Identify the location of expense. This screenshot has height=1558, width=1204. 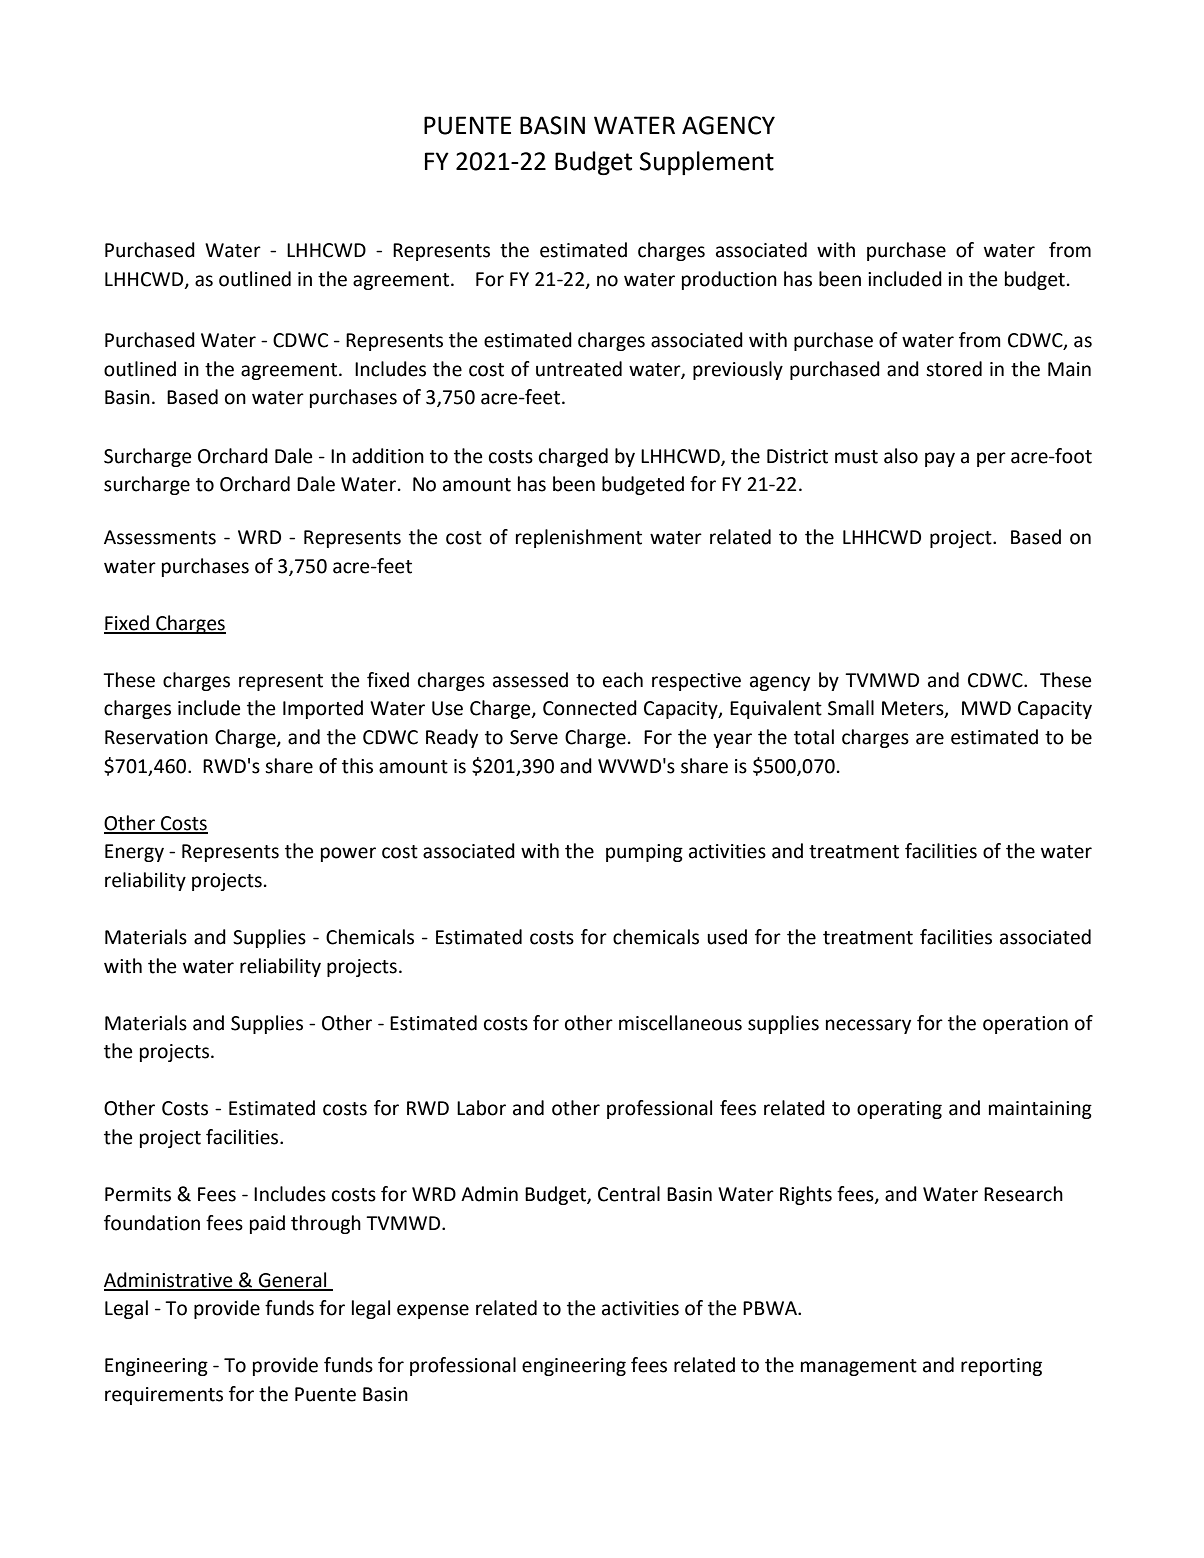
(433, 1311).
